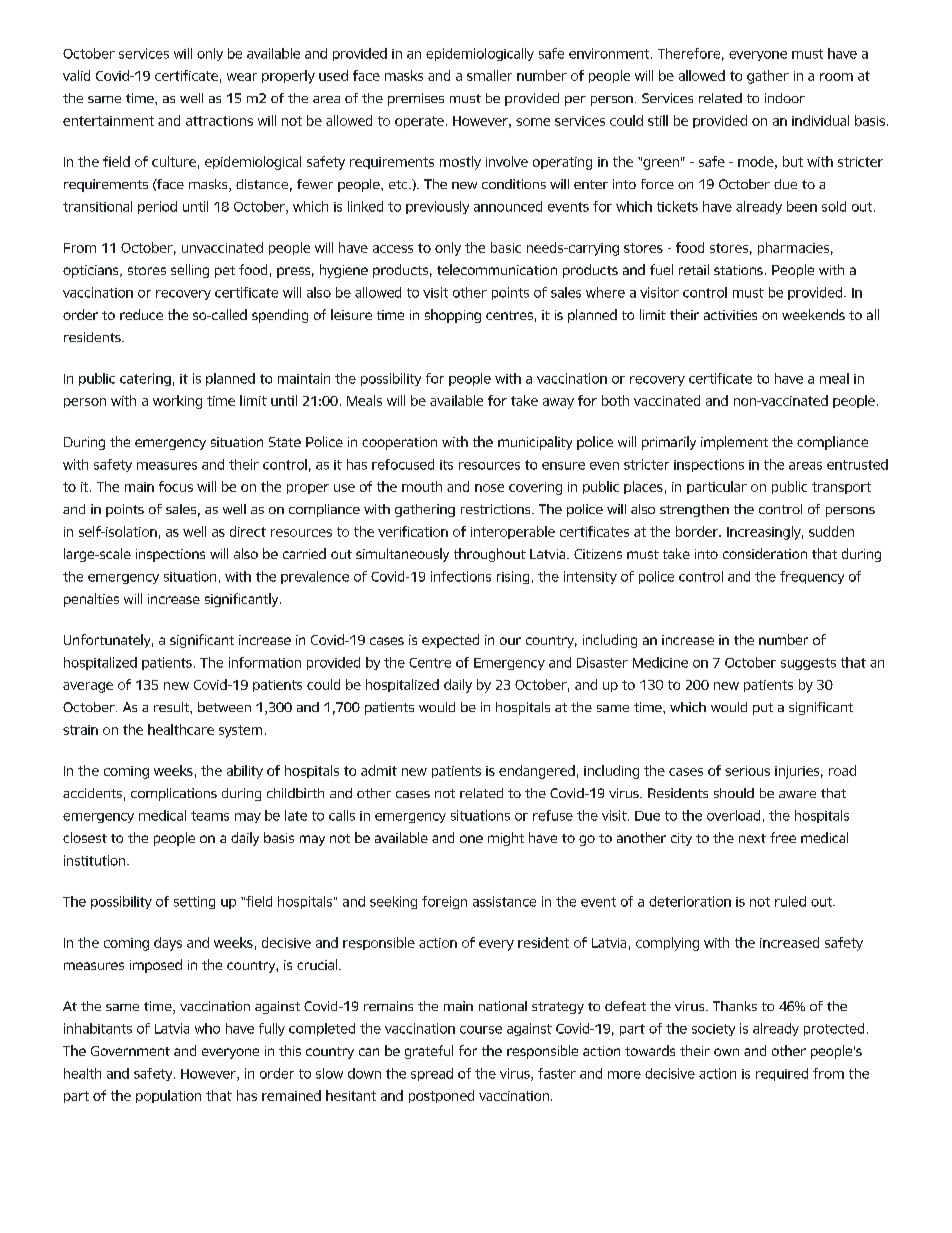  What do you see at coordinates (91, 600) in the page?
I see `penalties` at bounding box center [91, 600].
